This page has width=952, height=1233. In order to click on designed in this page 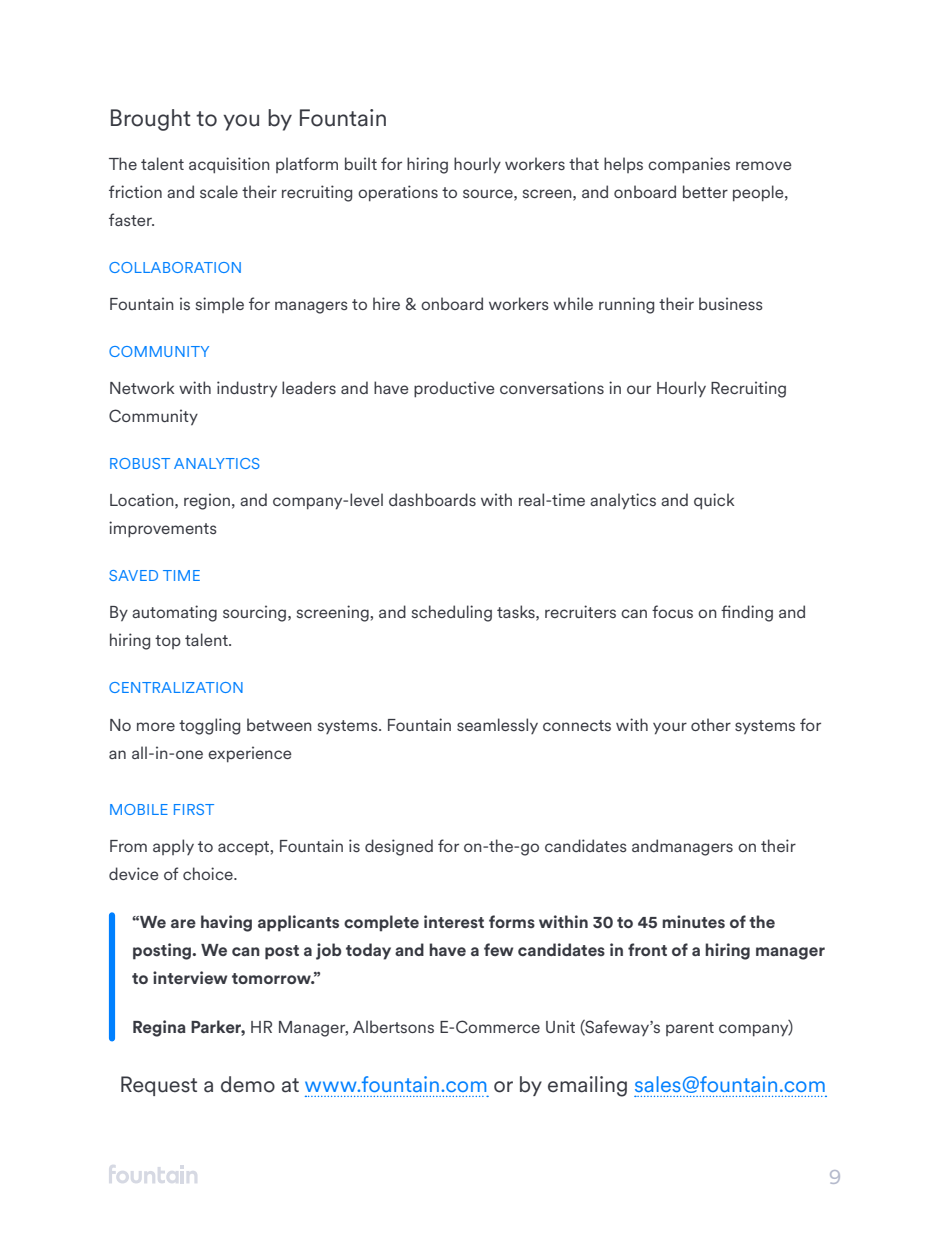, I will do `click(399, 847)`.
